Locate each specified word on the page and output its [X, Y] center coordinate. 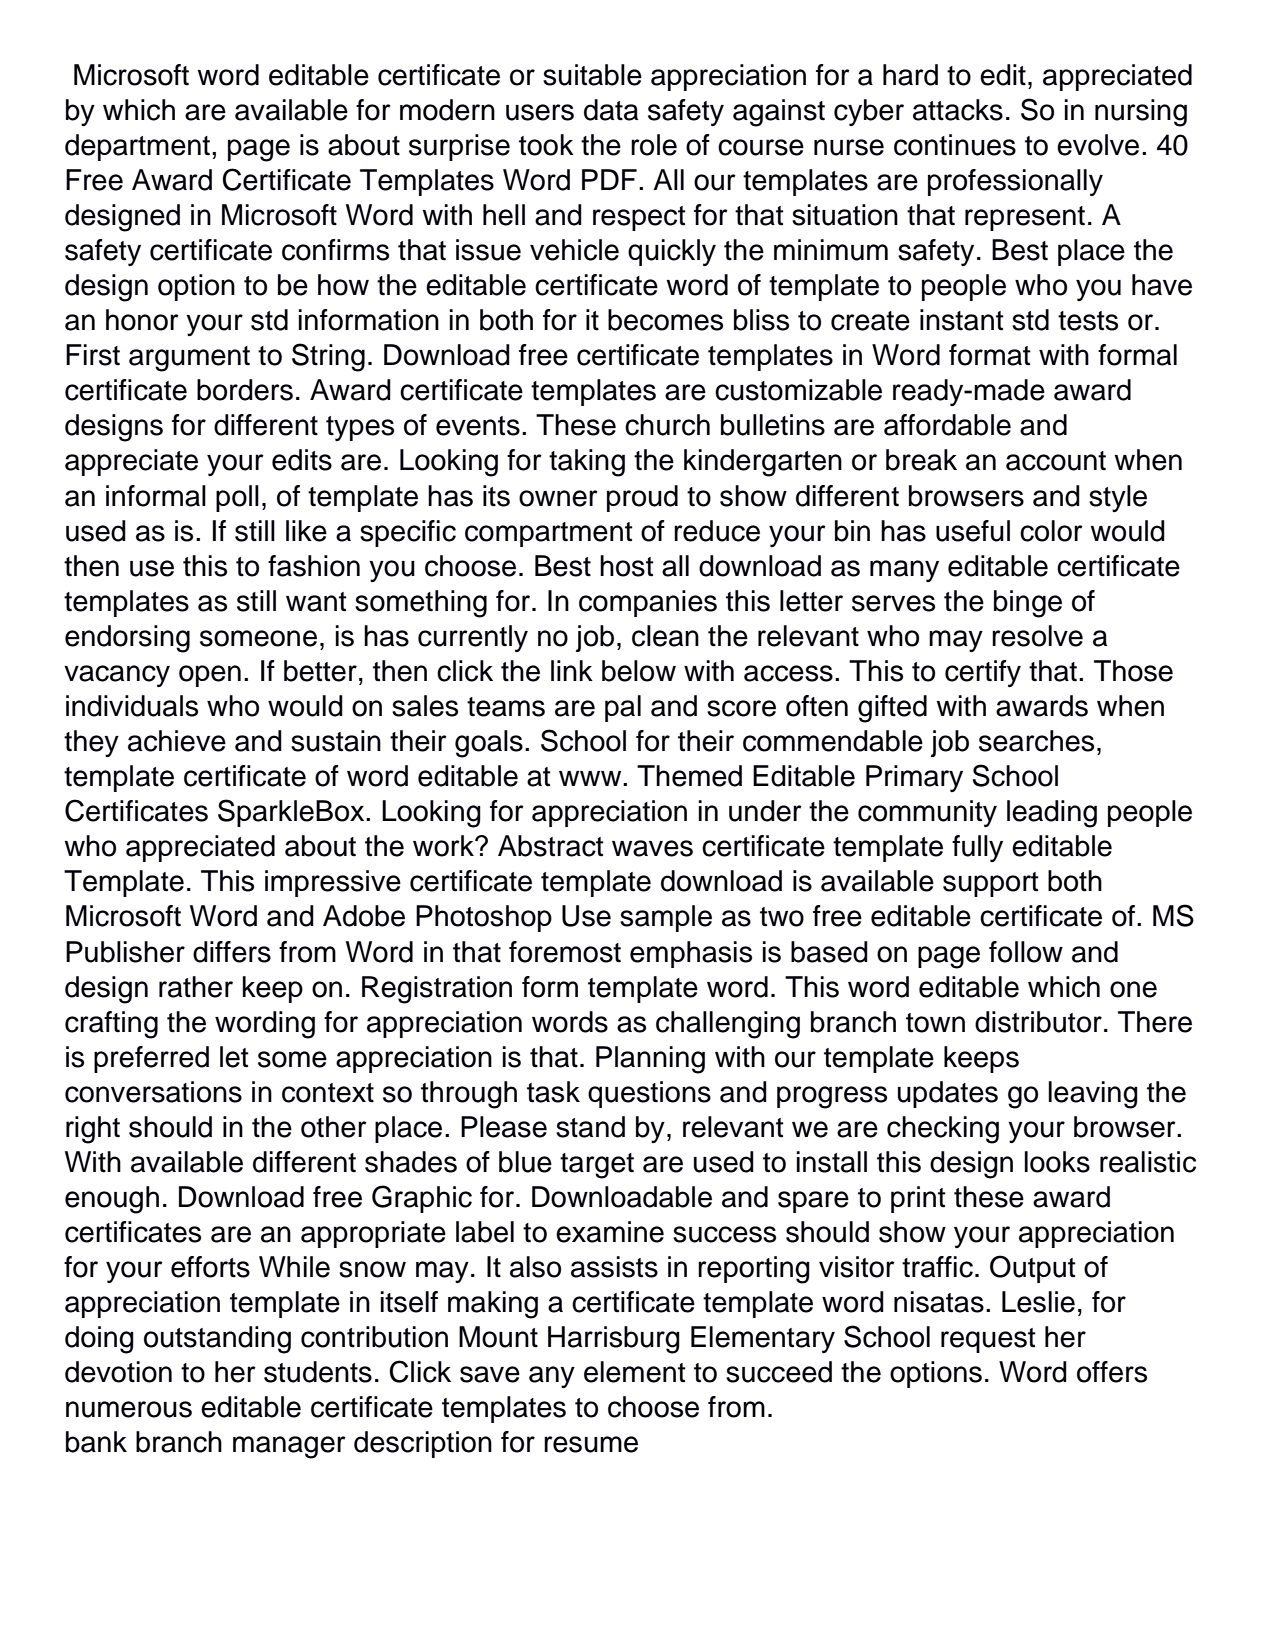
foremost [565, 952]
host [627, 566]
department [137, 147]
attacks [958, 110]
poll [237, 498]
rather [196, 987]
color [1051, 531]
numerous [129, 1409]
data [611, 110]
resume [591, 1444]
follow [1026, 952]
